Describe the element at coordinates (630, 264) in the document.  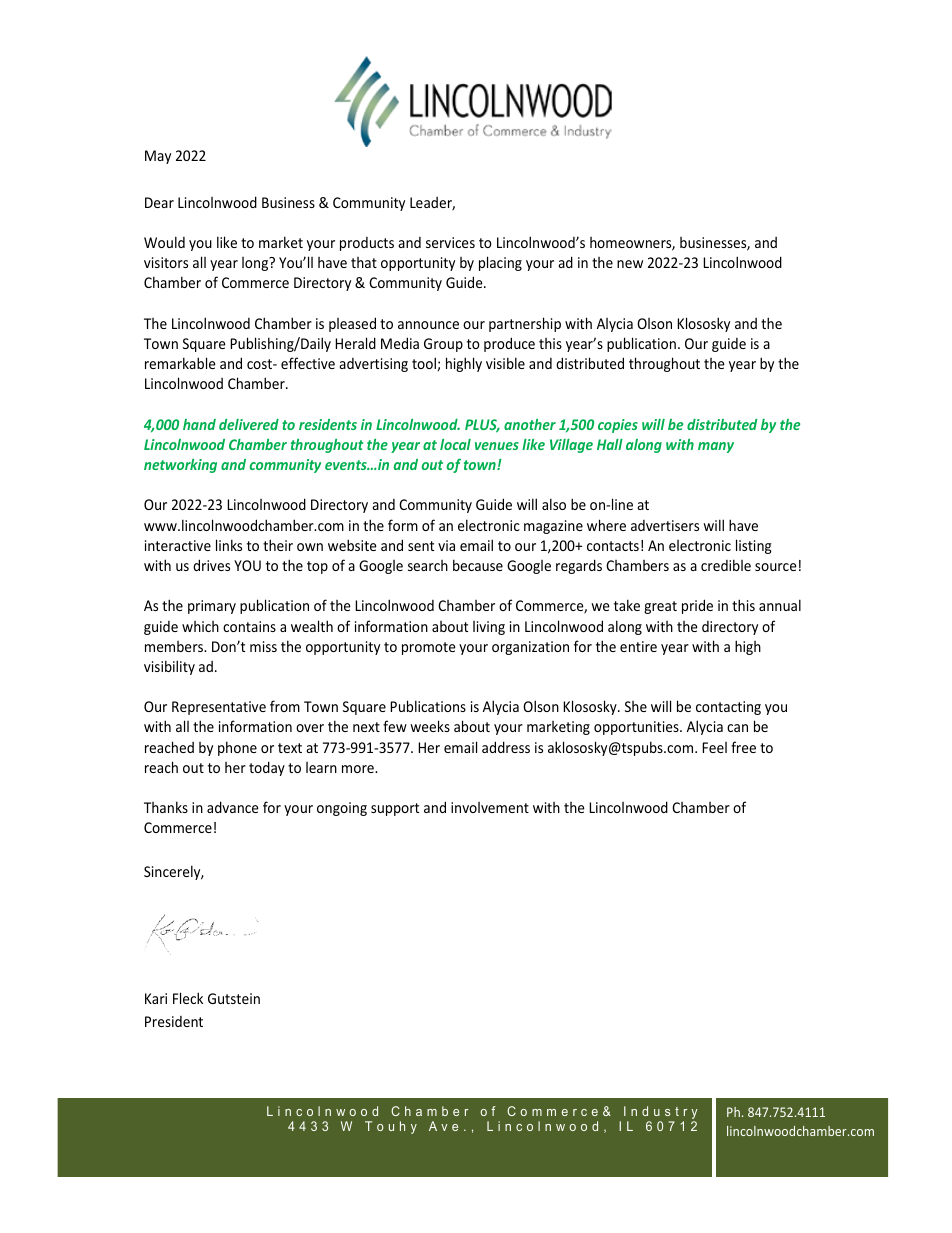
I see `new` at that location.
